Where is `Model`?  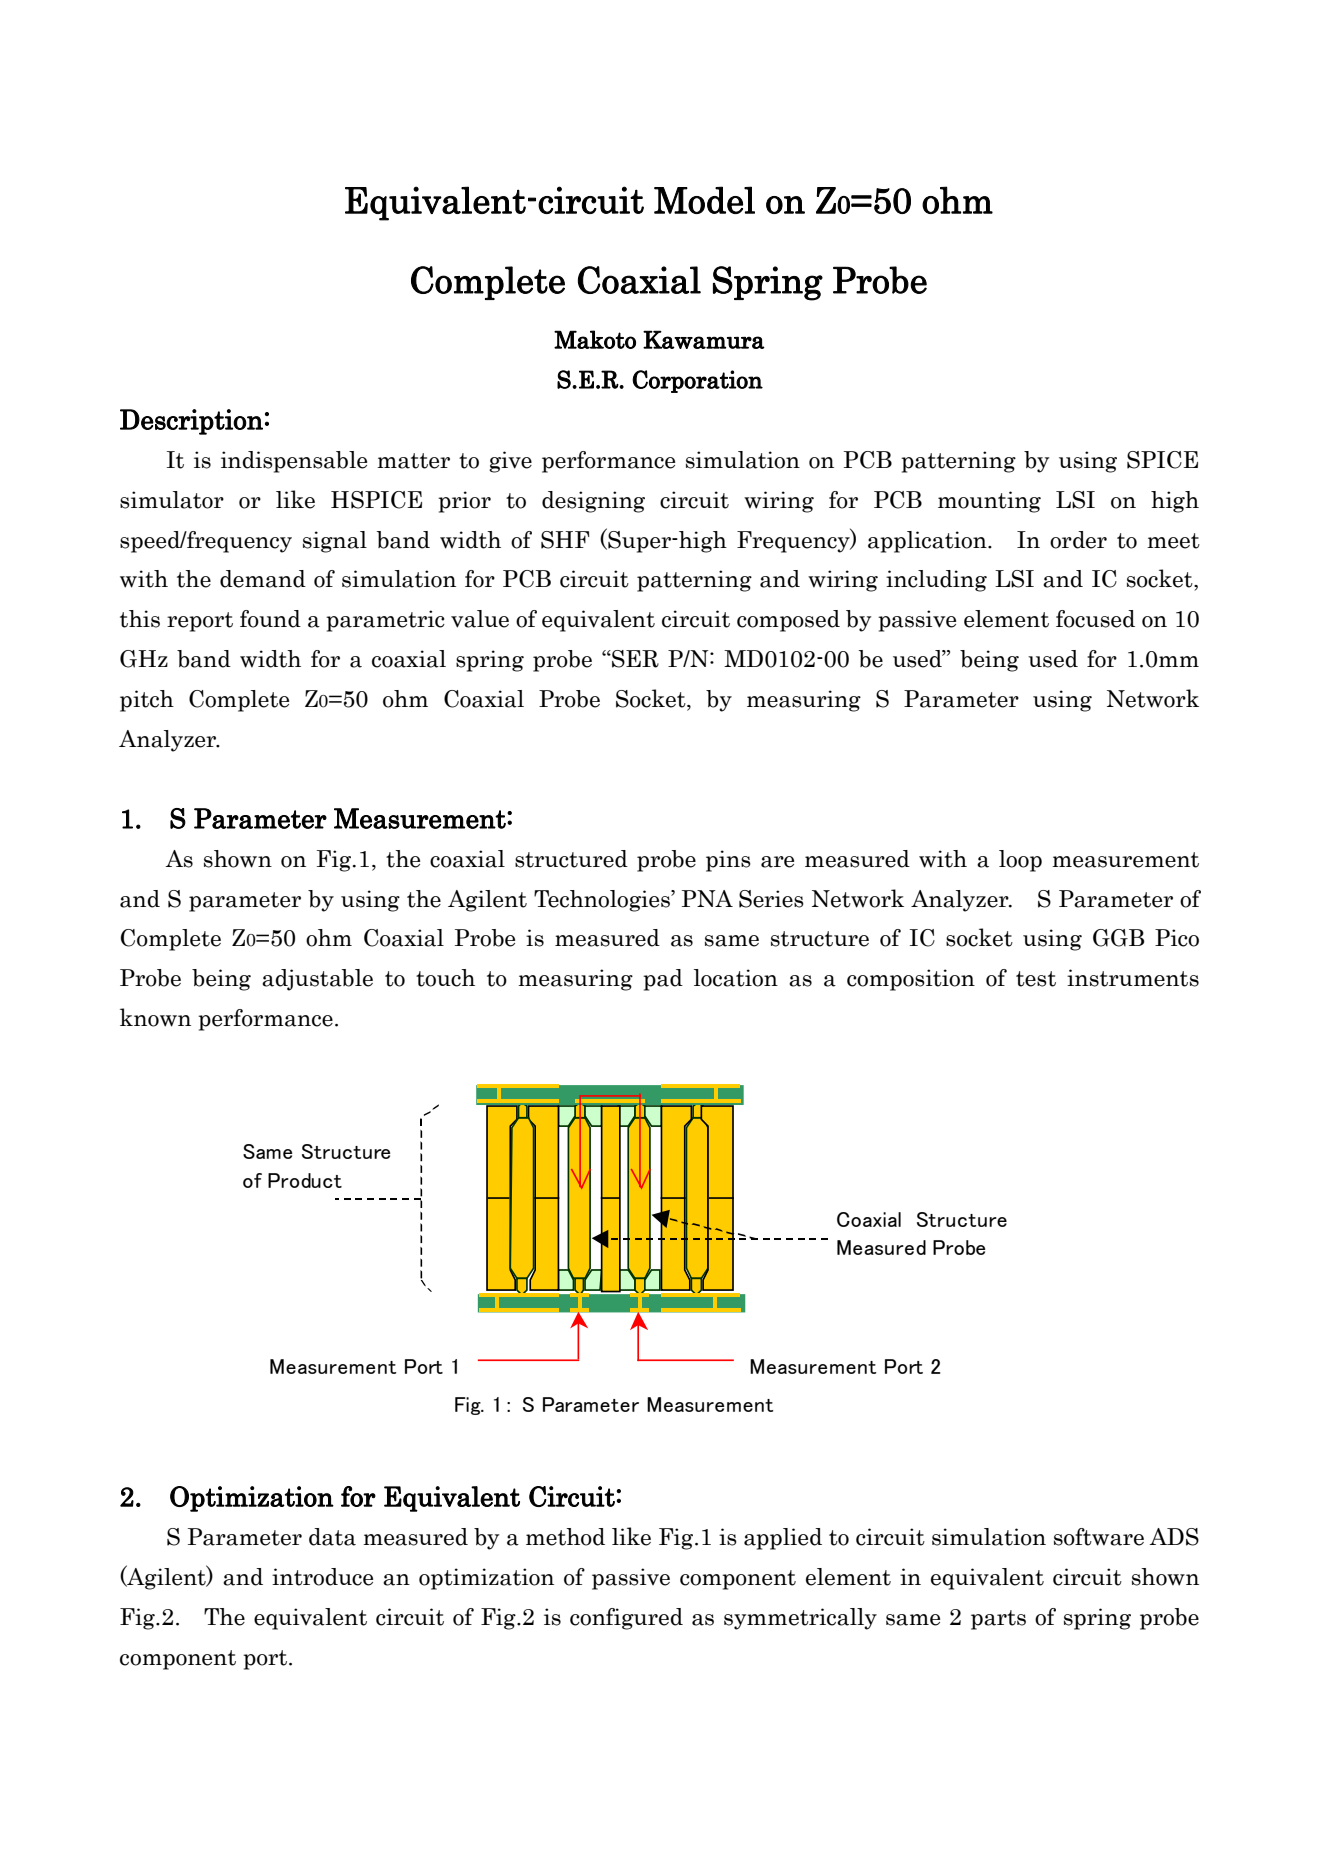 Model is located at coordinates (704, 200).
